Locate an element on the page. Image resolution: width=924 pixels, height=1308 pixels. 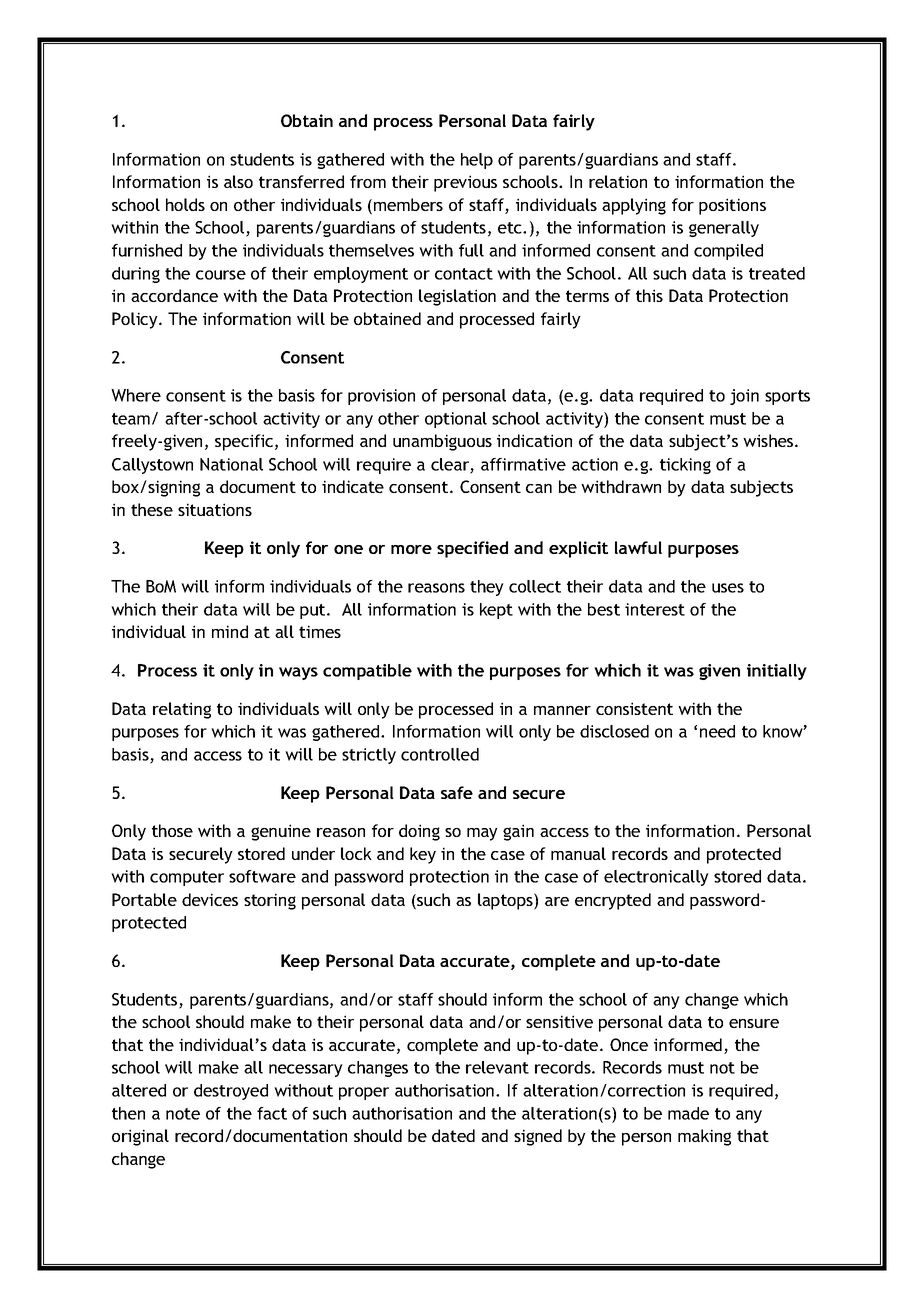
National is located at coordinates (231, 464).
